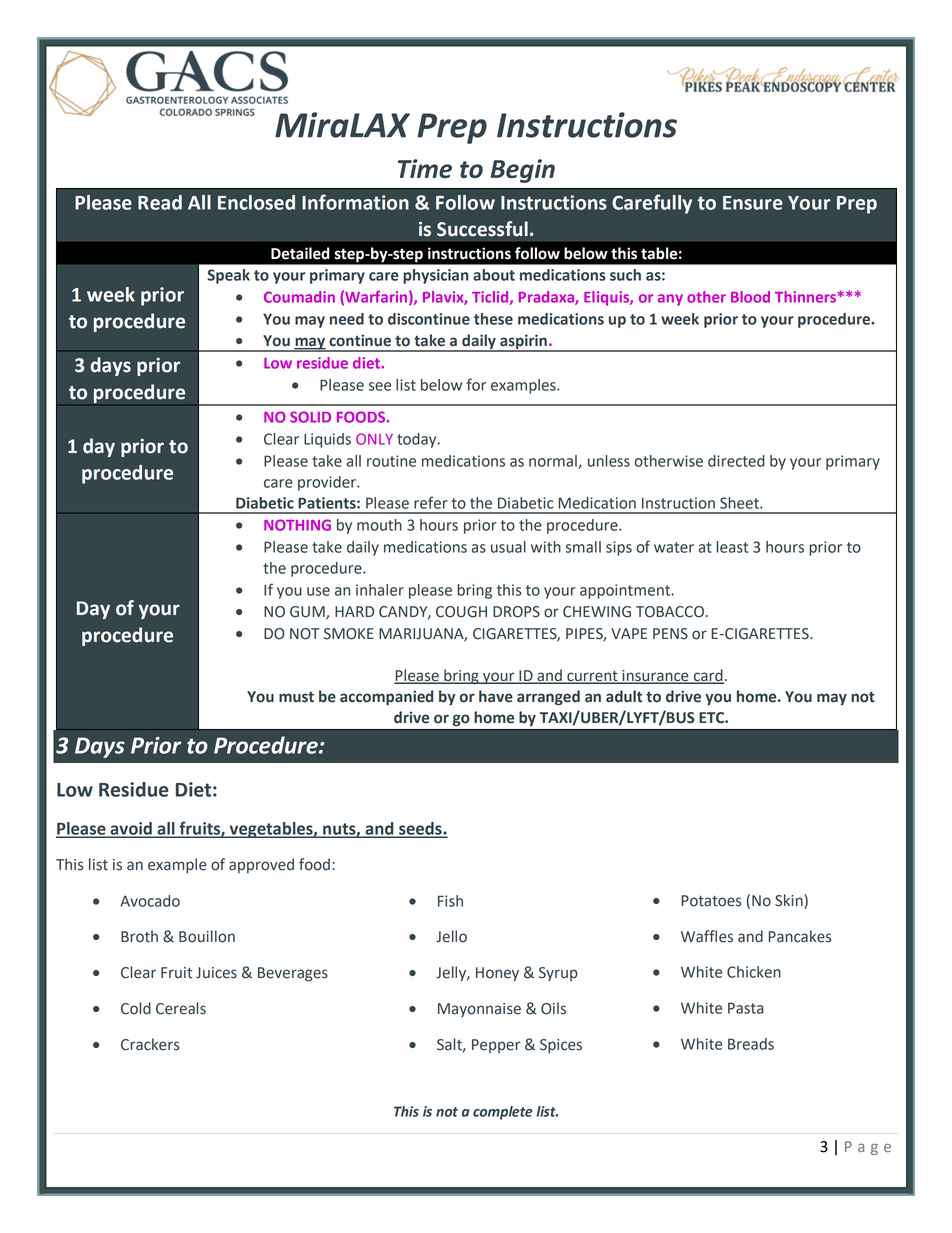 This document has height=1233, width=952. What do you see at coordinates (450, 901) in the document?
I see `Fish` at bounding box center [450, 901].
